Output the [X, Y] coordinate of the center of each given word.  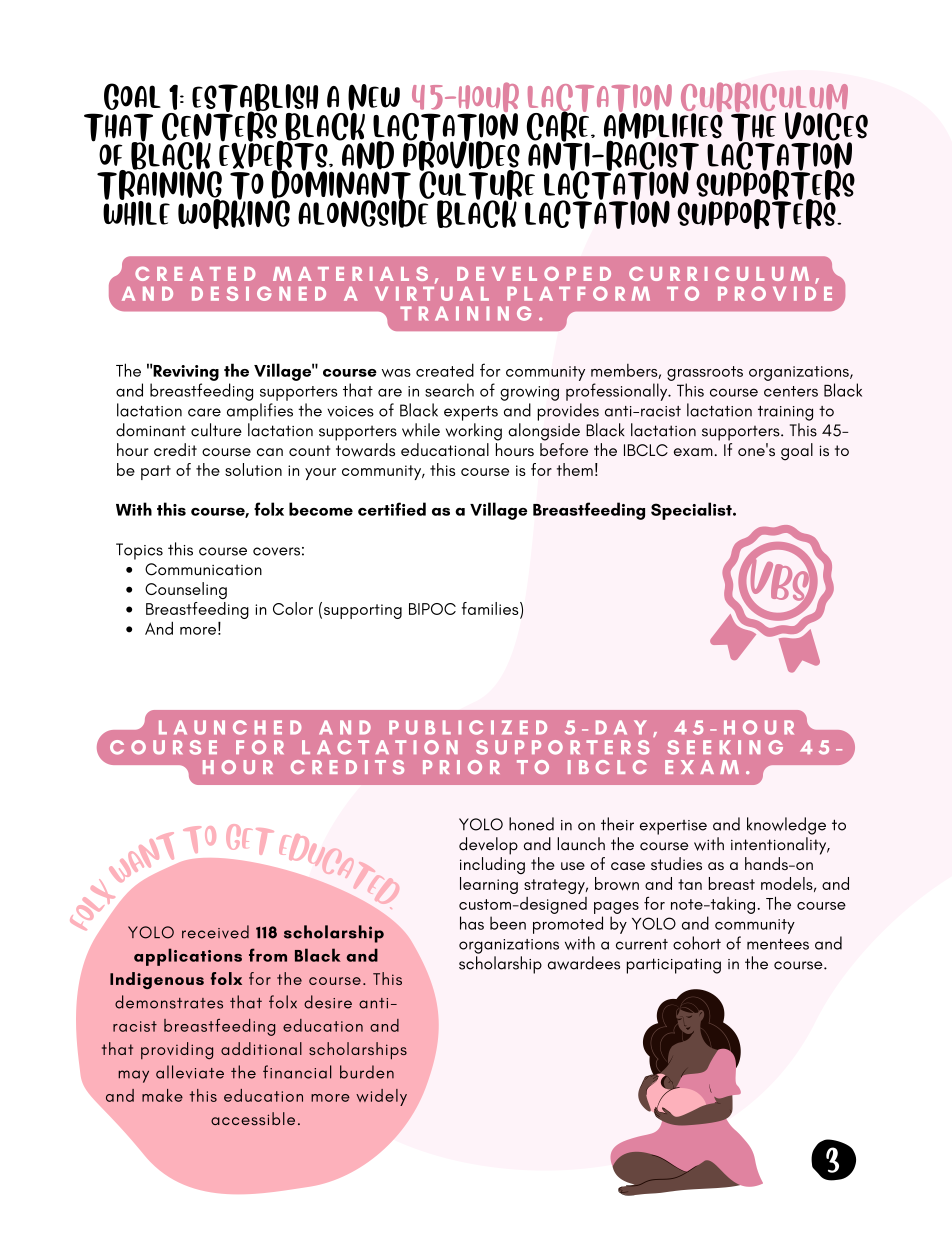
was [396, 373]
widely [381, 1097]
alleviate [190, 1072]
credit [175, 449]
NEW [374, 97]
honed [531, 824]
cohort [697, 943]
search [449, 390]
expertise [673, 827]
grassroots [705, 373]
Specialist [692, 511]
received [215, 932]
